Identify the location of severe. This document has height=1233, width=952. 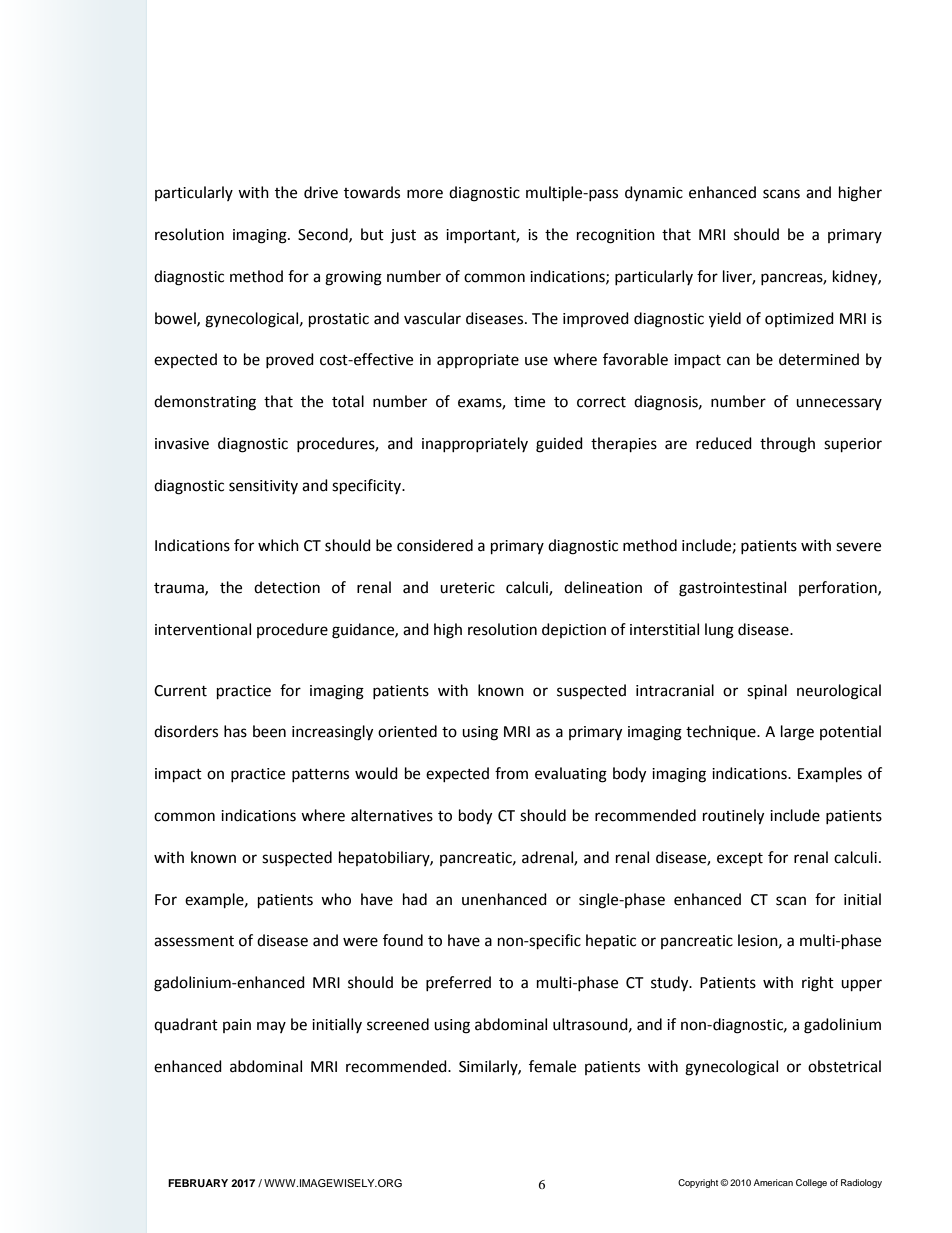
(858, 547).
